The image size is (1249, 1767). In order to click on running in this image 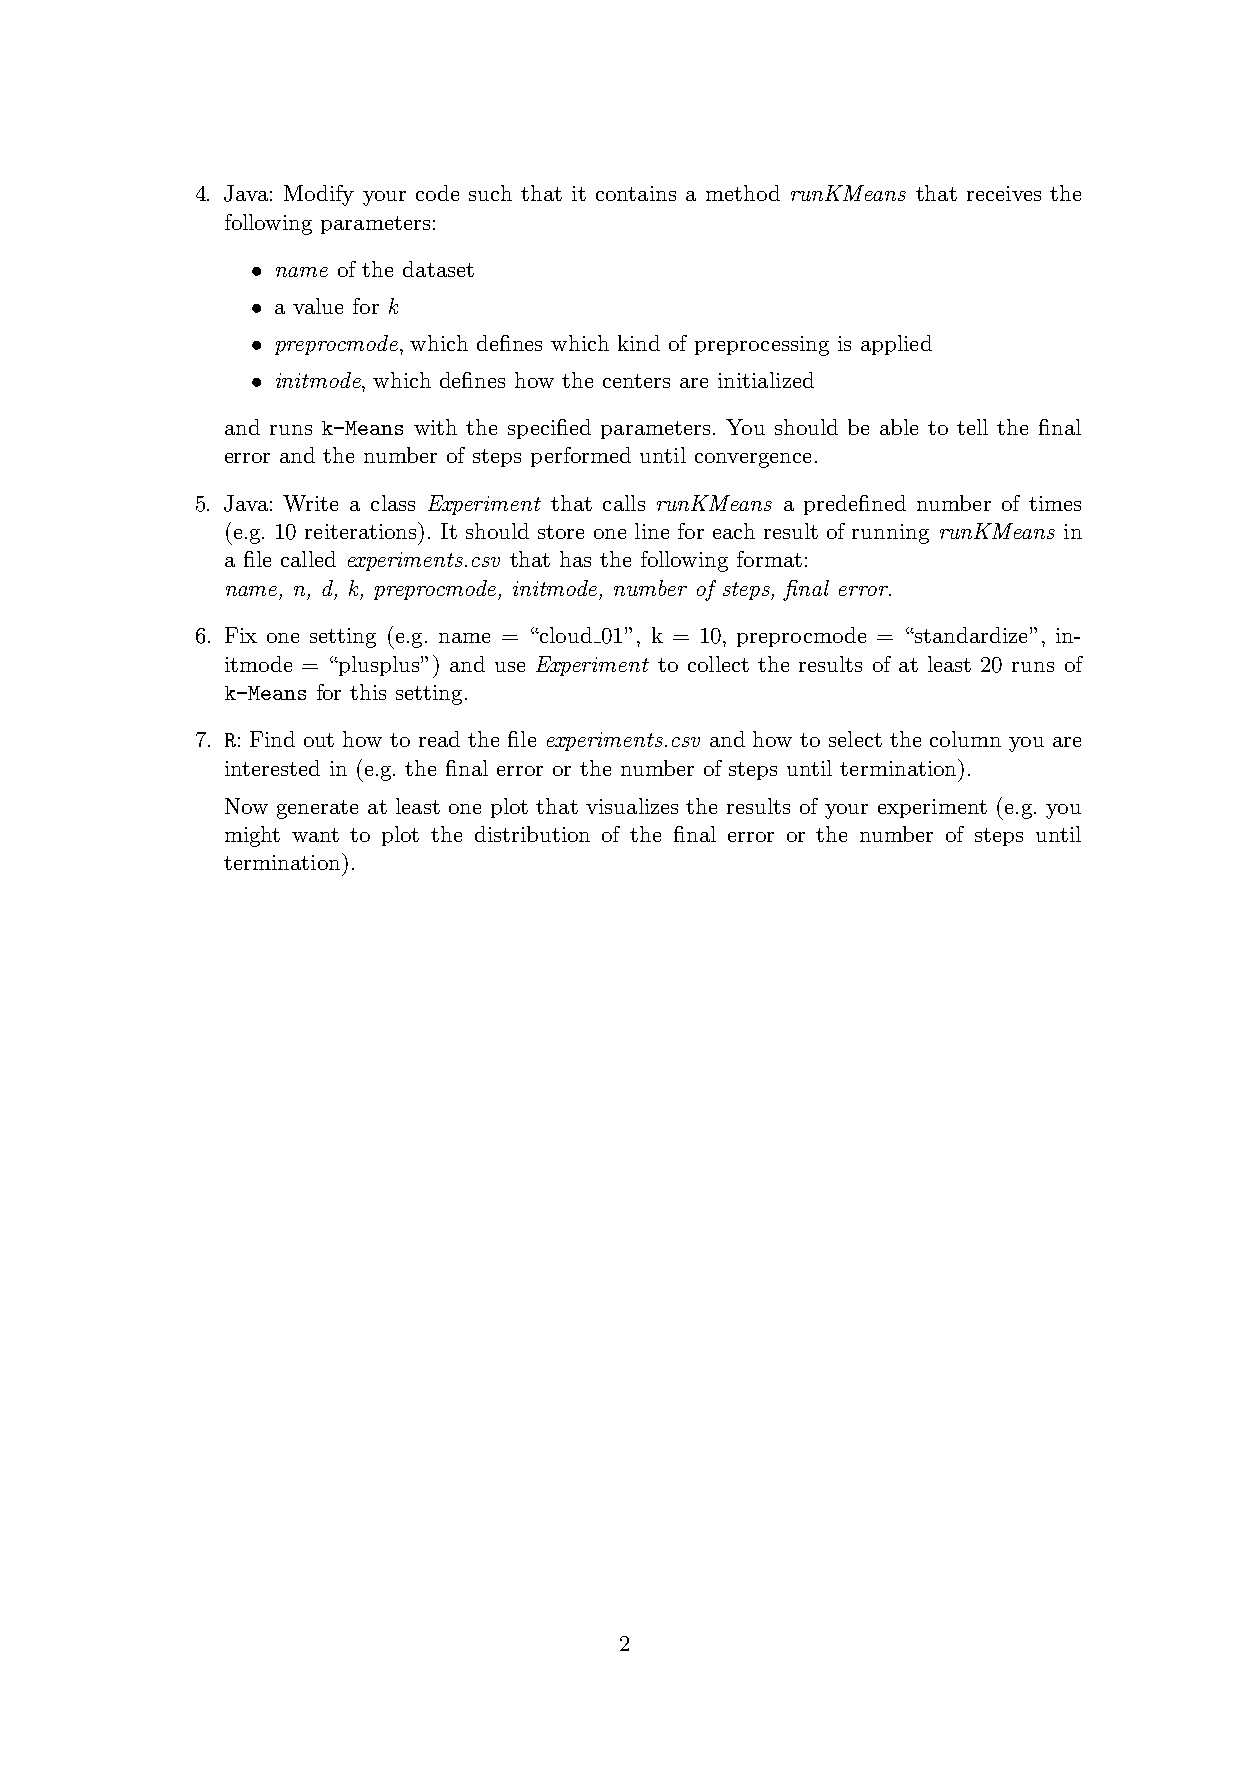, I will do `click(890, 534)`.
